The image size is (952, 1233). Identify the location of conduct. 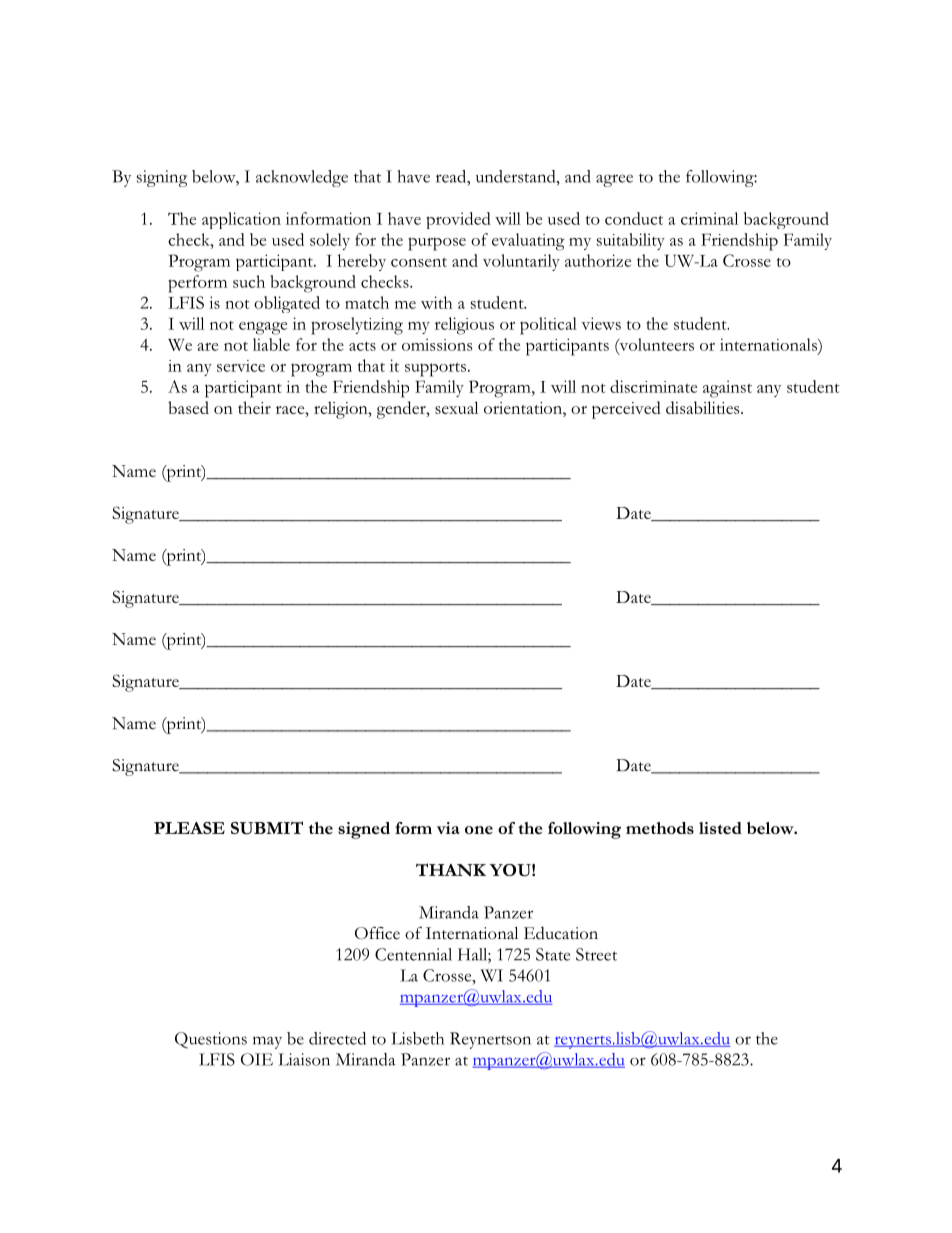
(634, 218).
